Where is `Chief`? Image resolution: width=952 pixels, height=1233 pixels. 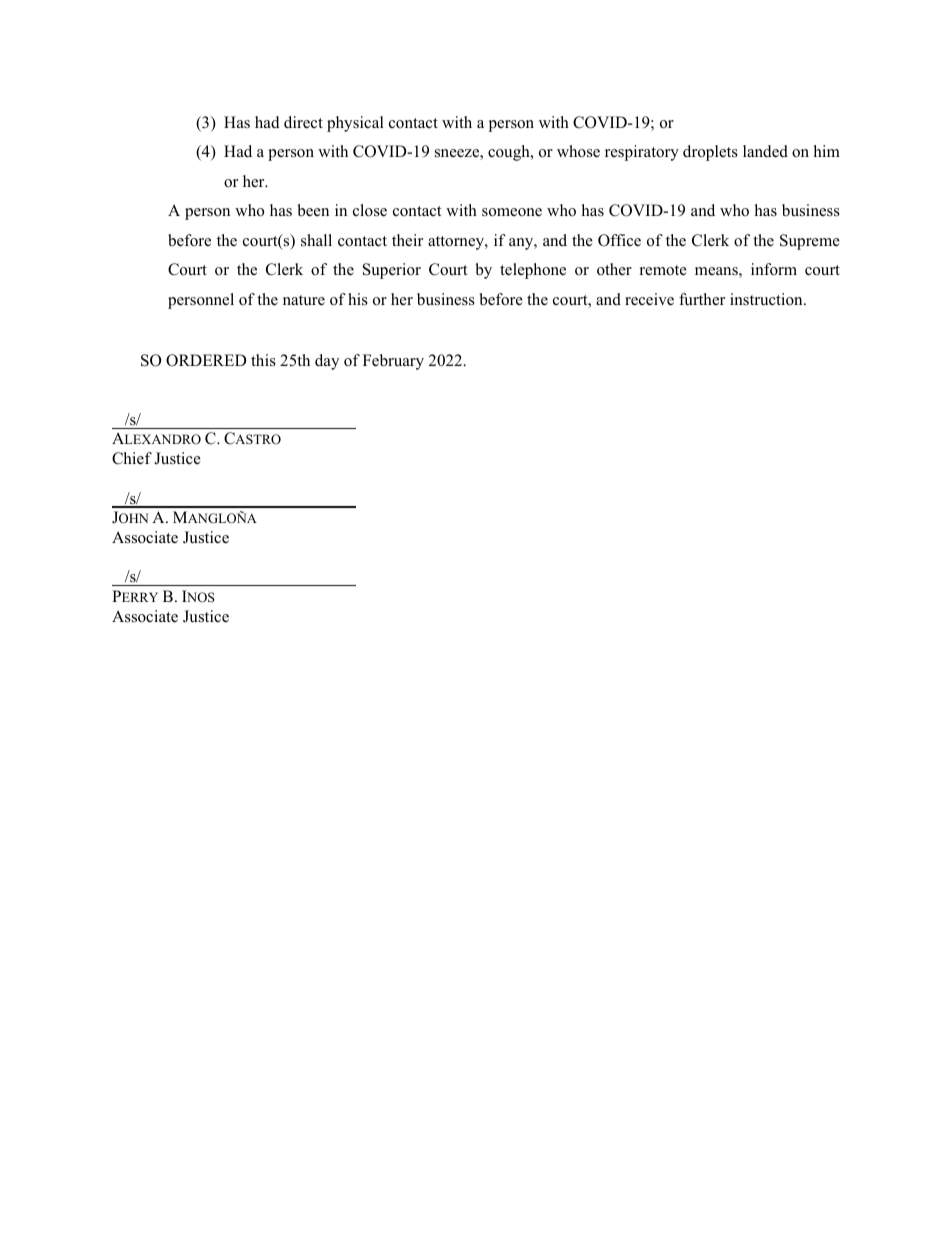 Chief is located at coordinates (132, 458).
